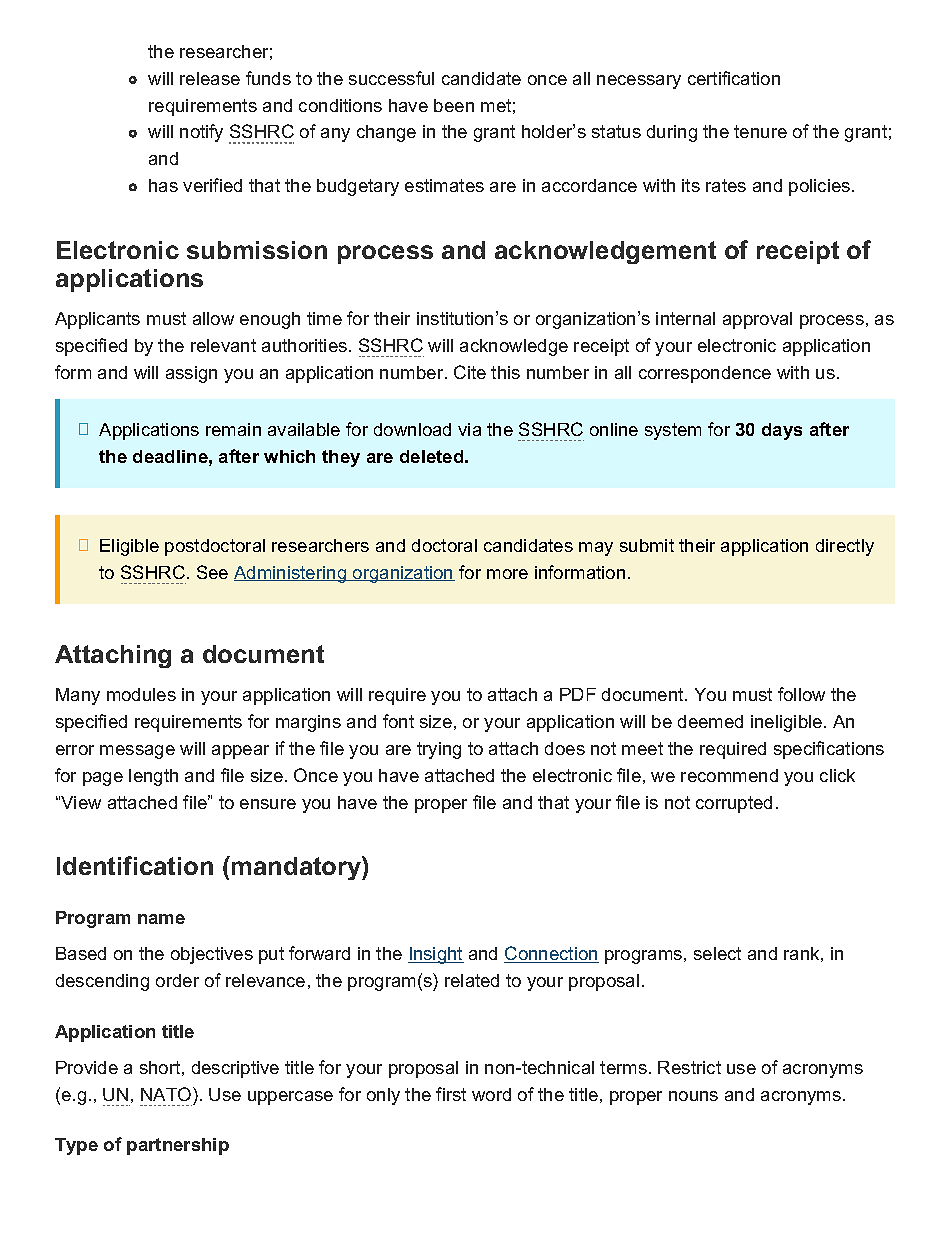 The image size is (952, 1233). What do you see at coordinates (705, 374) in the image?
I see `correspondence` at bounding box center [705, 374].
